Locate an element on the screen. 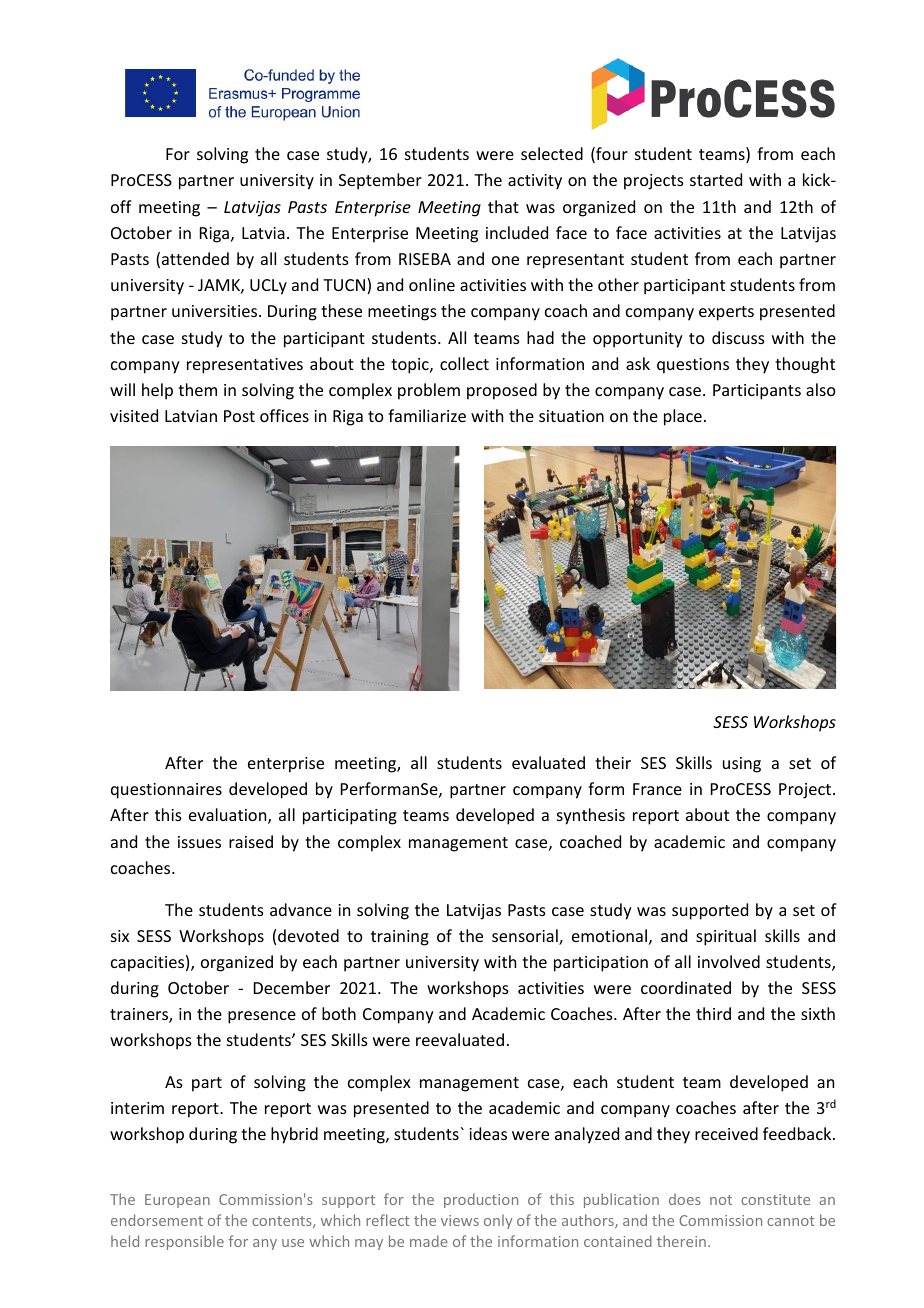 The image size is (924, 1308). European is located at coordinates (177, 1201).
